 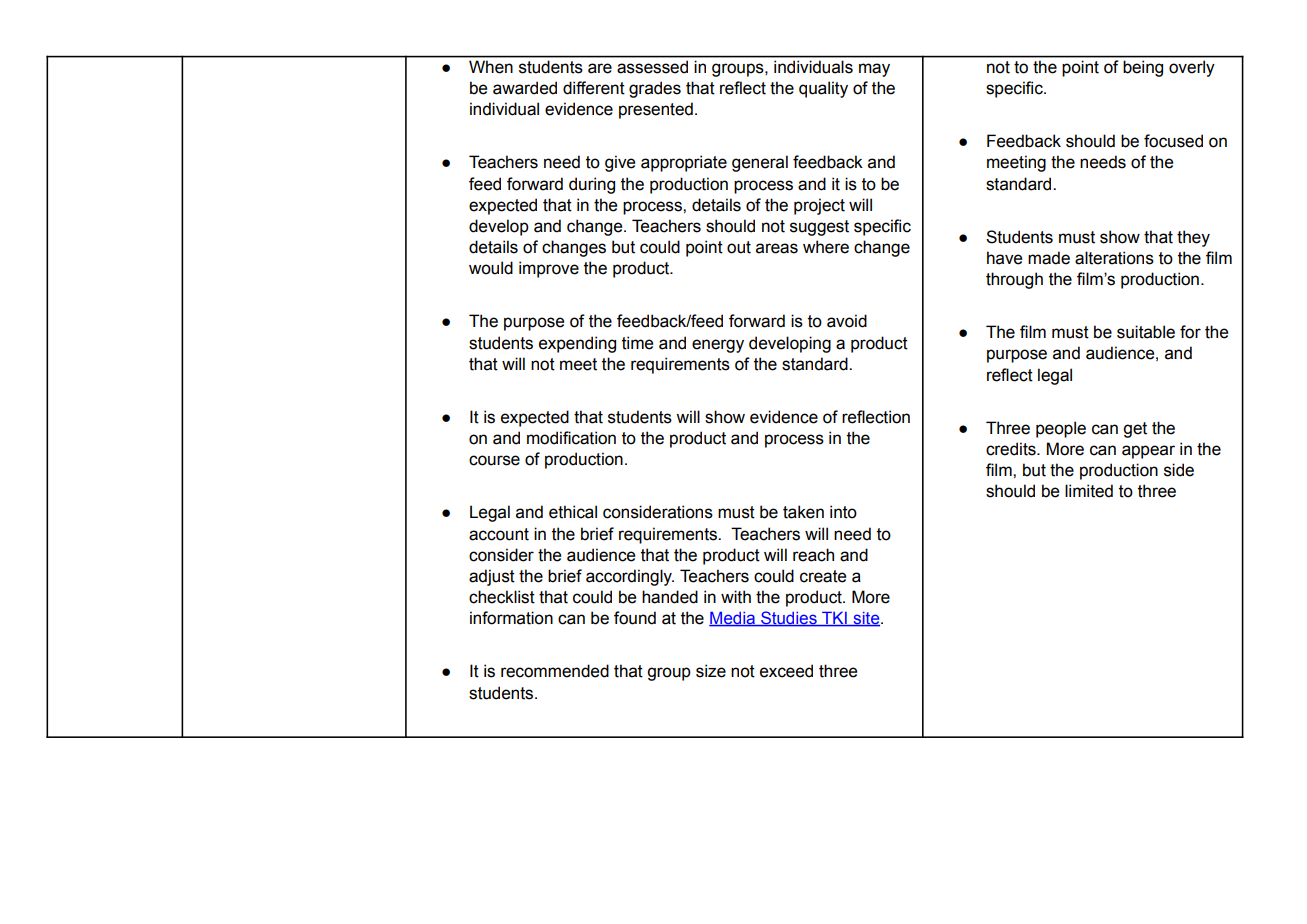 What do you see at coordinates (843, 512) in the page?
I see `into` at bounding box center [843, 512].
